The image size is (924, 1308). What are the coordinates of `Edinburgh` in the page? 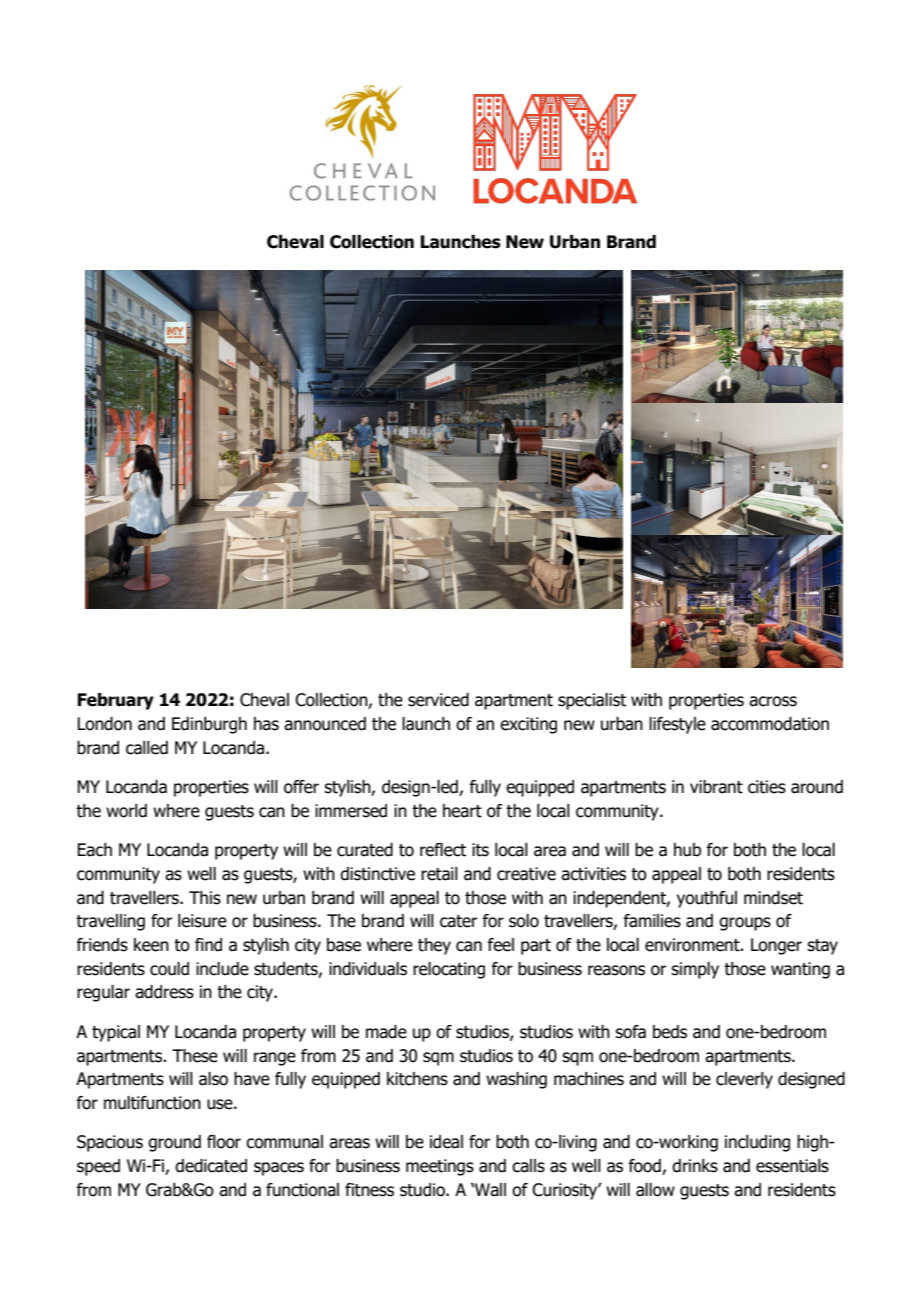 It's located at (209, 725).
